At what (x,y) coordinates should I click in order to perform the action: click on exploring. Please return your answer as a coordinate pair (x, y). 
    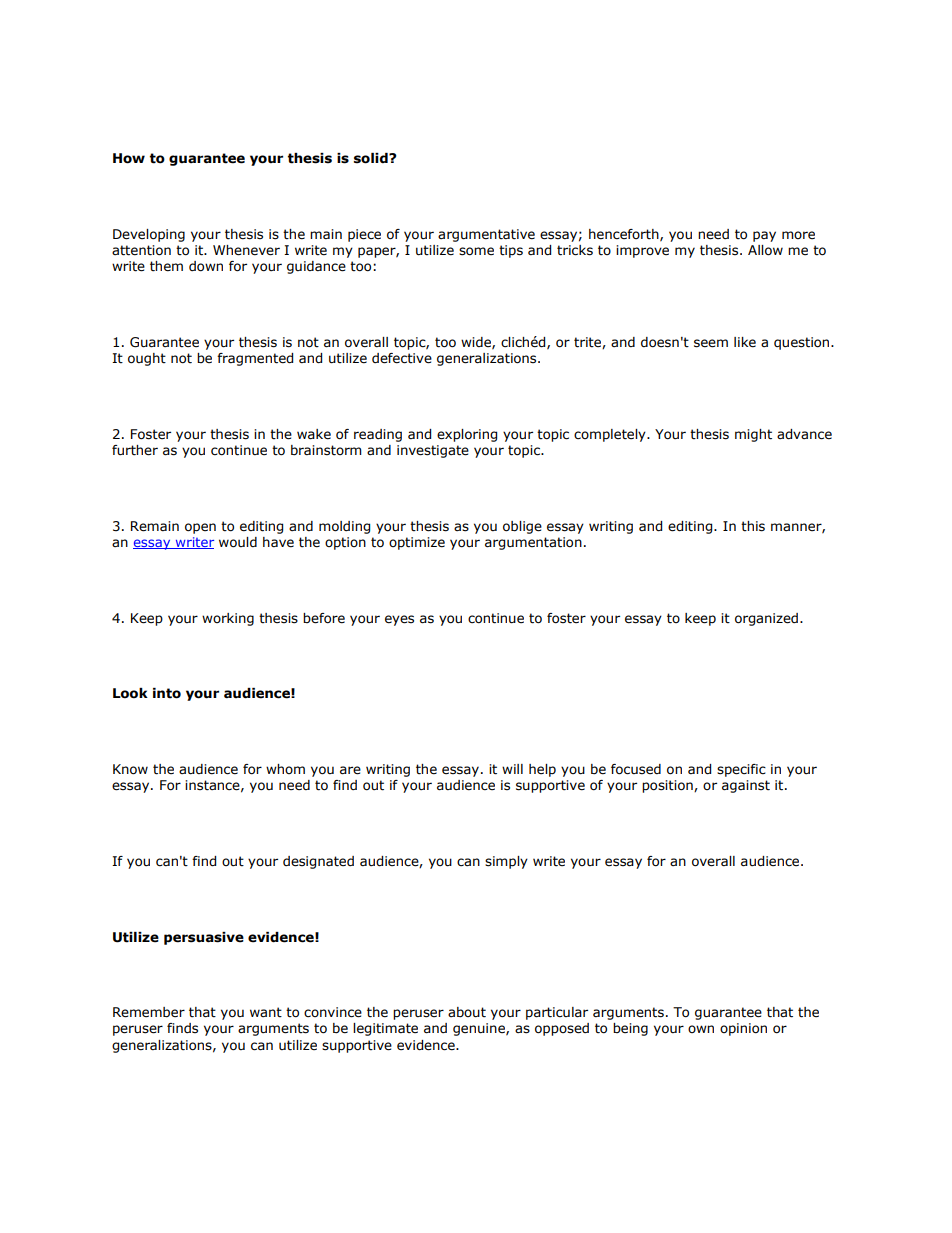
    Looking at the image, I should click on (467, 435).
